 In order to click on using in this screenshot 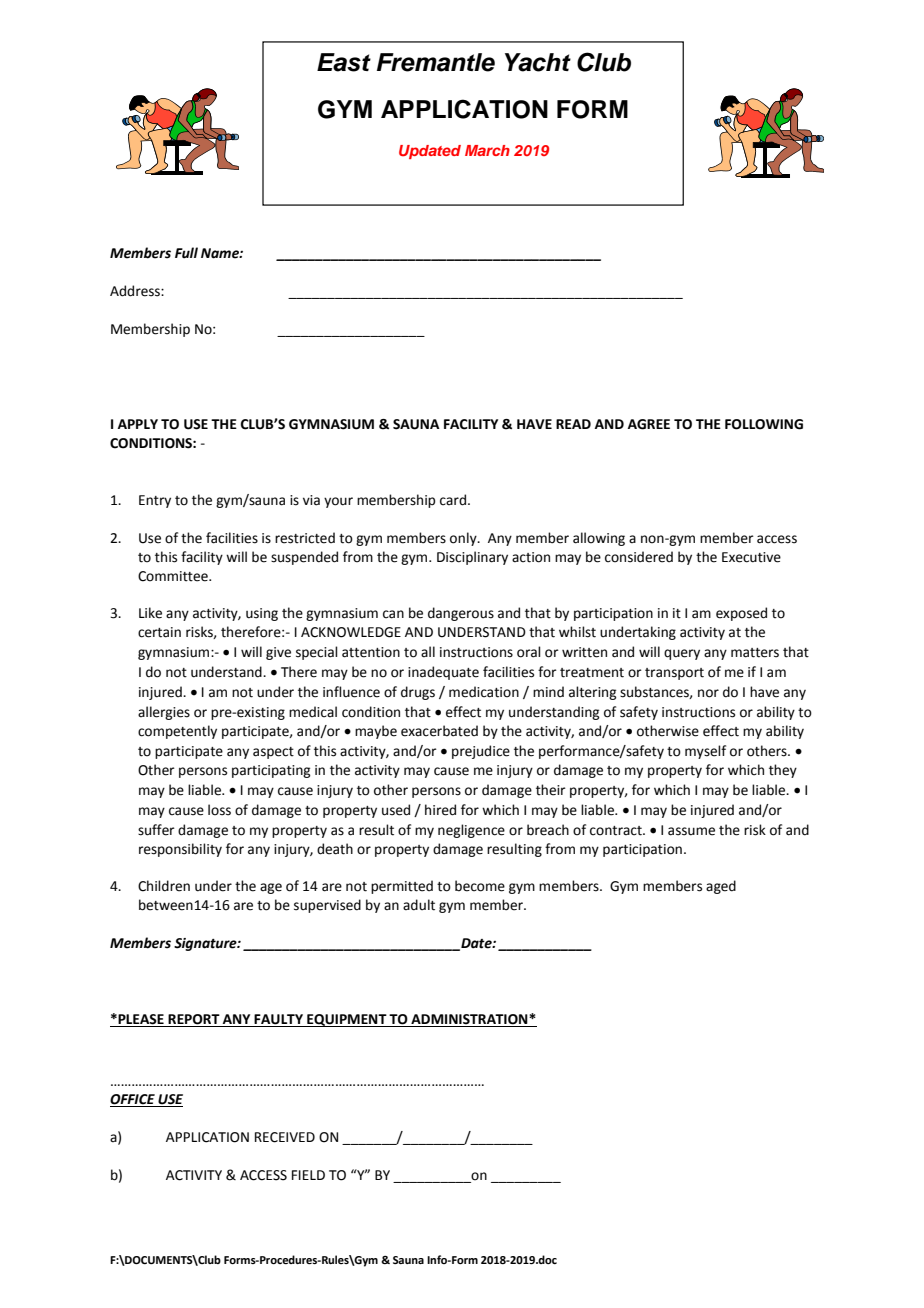, I will do `click(262, 614)`.
